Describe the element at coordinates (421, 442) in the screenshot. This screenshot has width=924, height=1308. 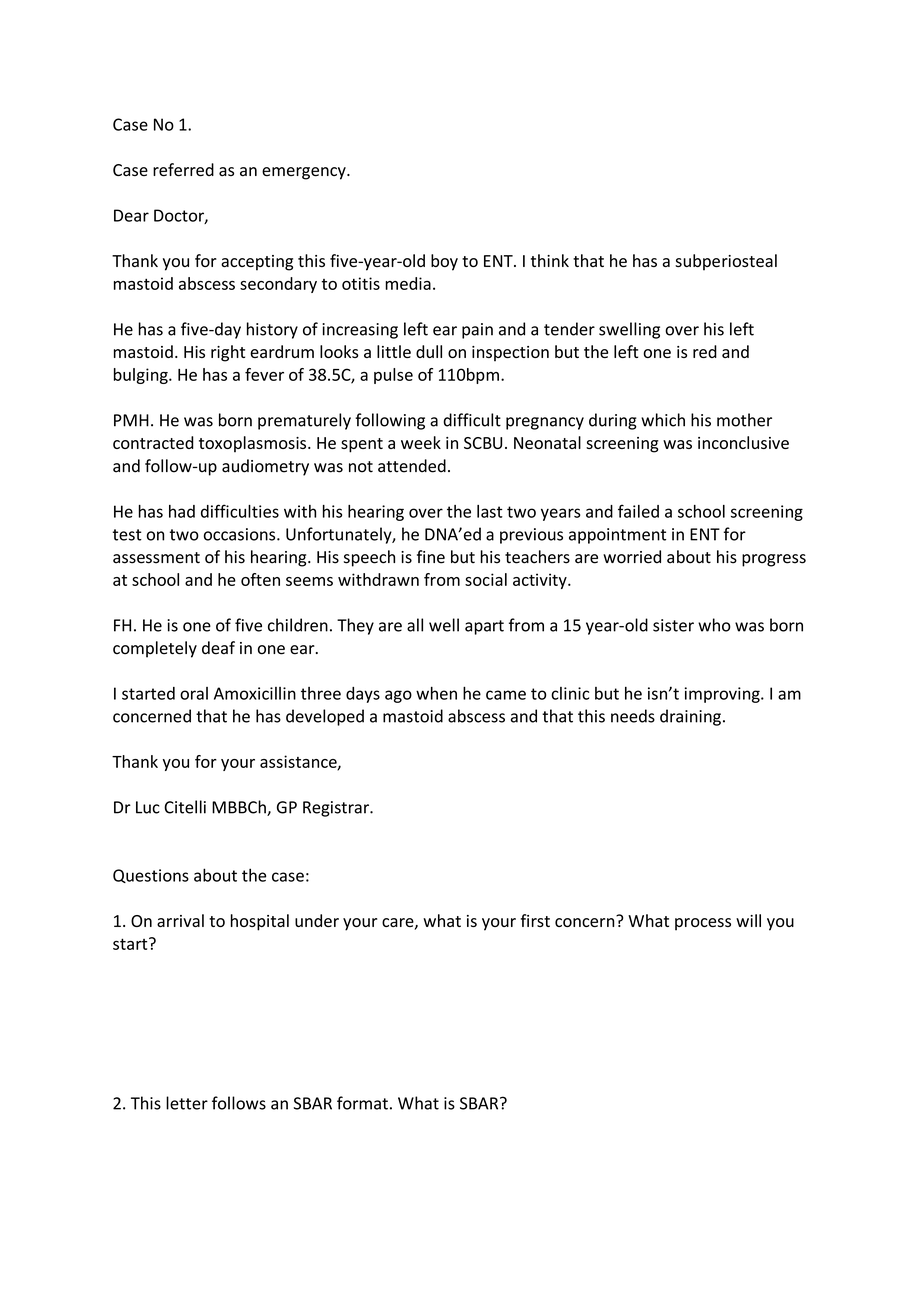
I see `week` at that location.
